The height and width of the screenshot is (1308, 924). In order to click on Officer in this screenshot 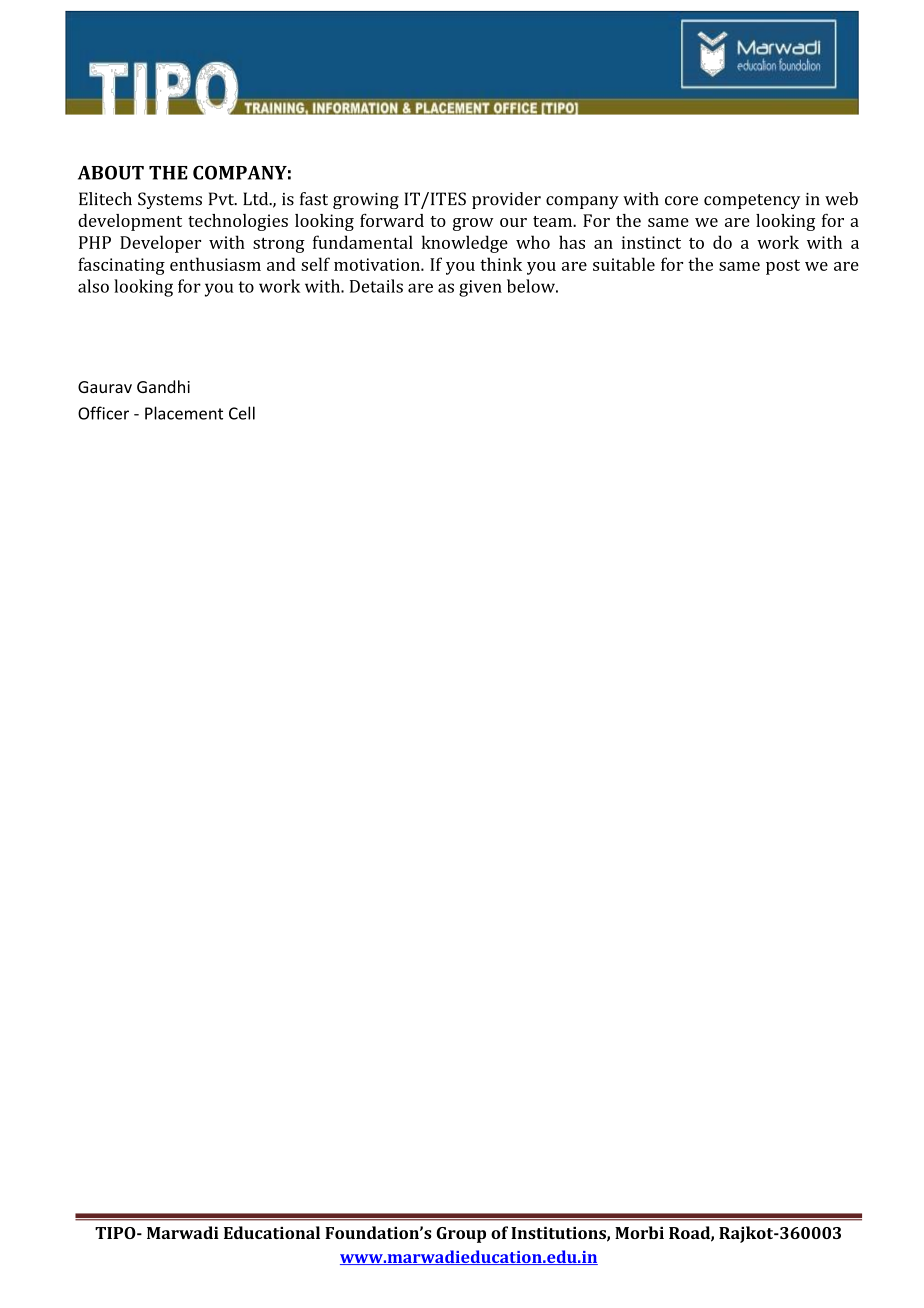, I will do `click(103, 413)`.
